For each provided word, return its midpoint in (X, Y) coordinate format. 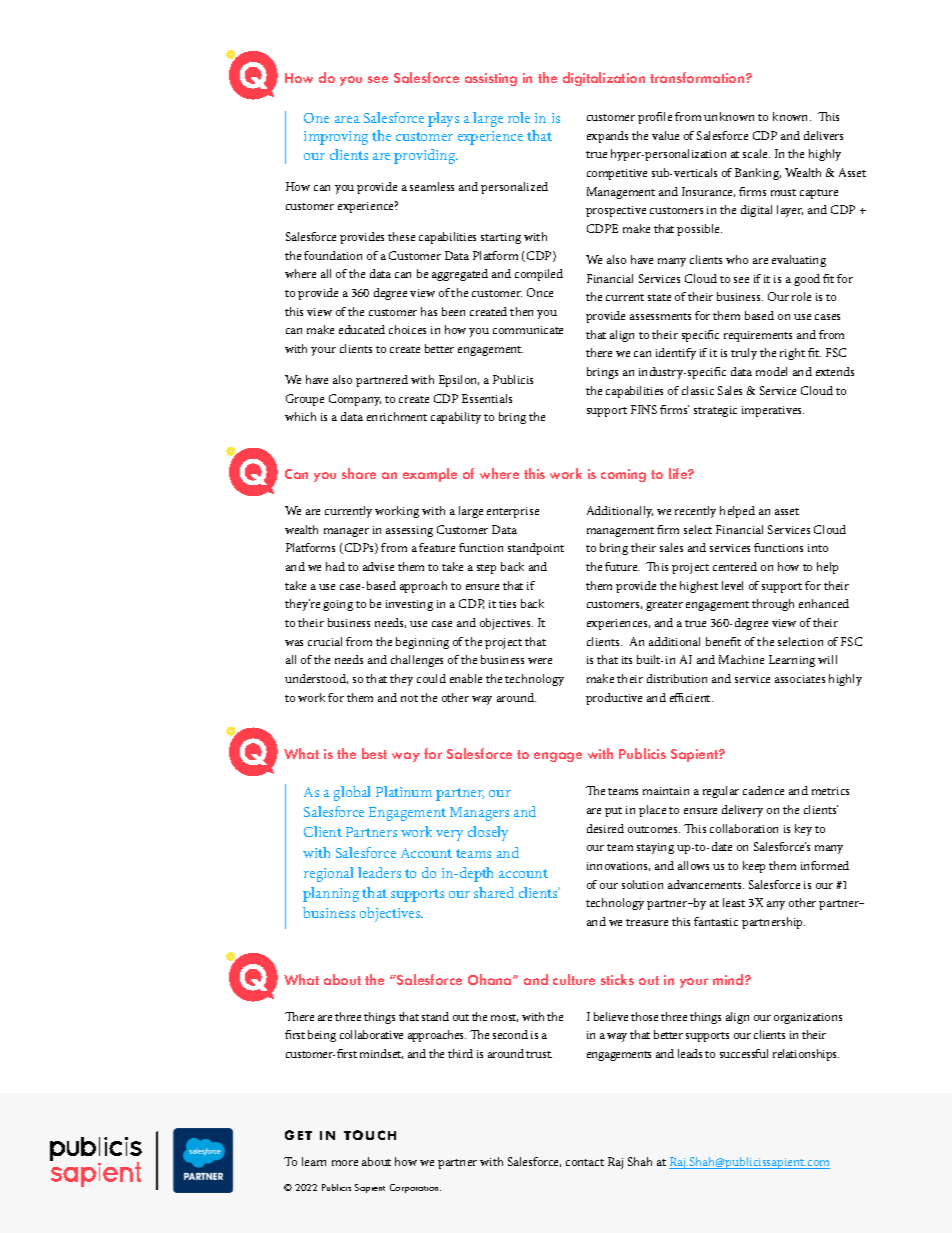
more (345, 1163)
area (347, 119)
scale (756, 153)
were (540, 661)
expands (607, 137)
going (338, 605)
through (773, 605)
